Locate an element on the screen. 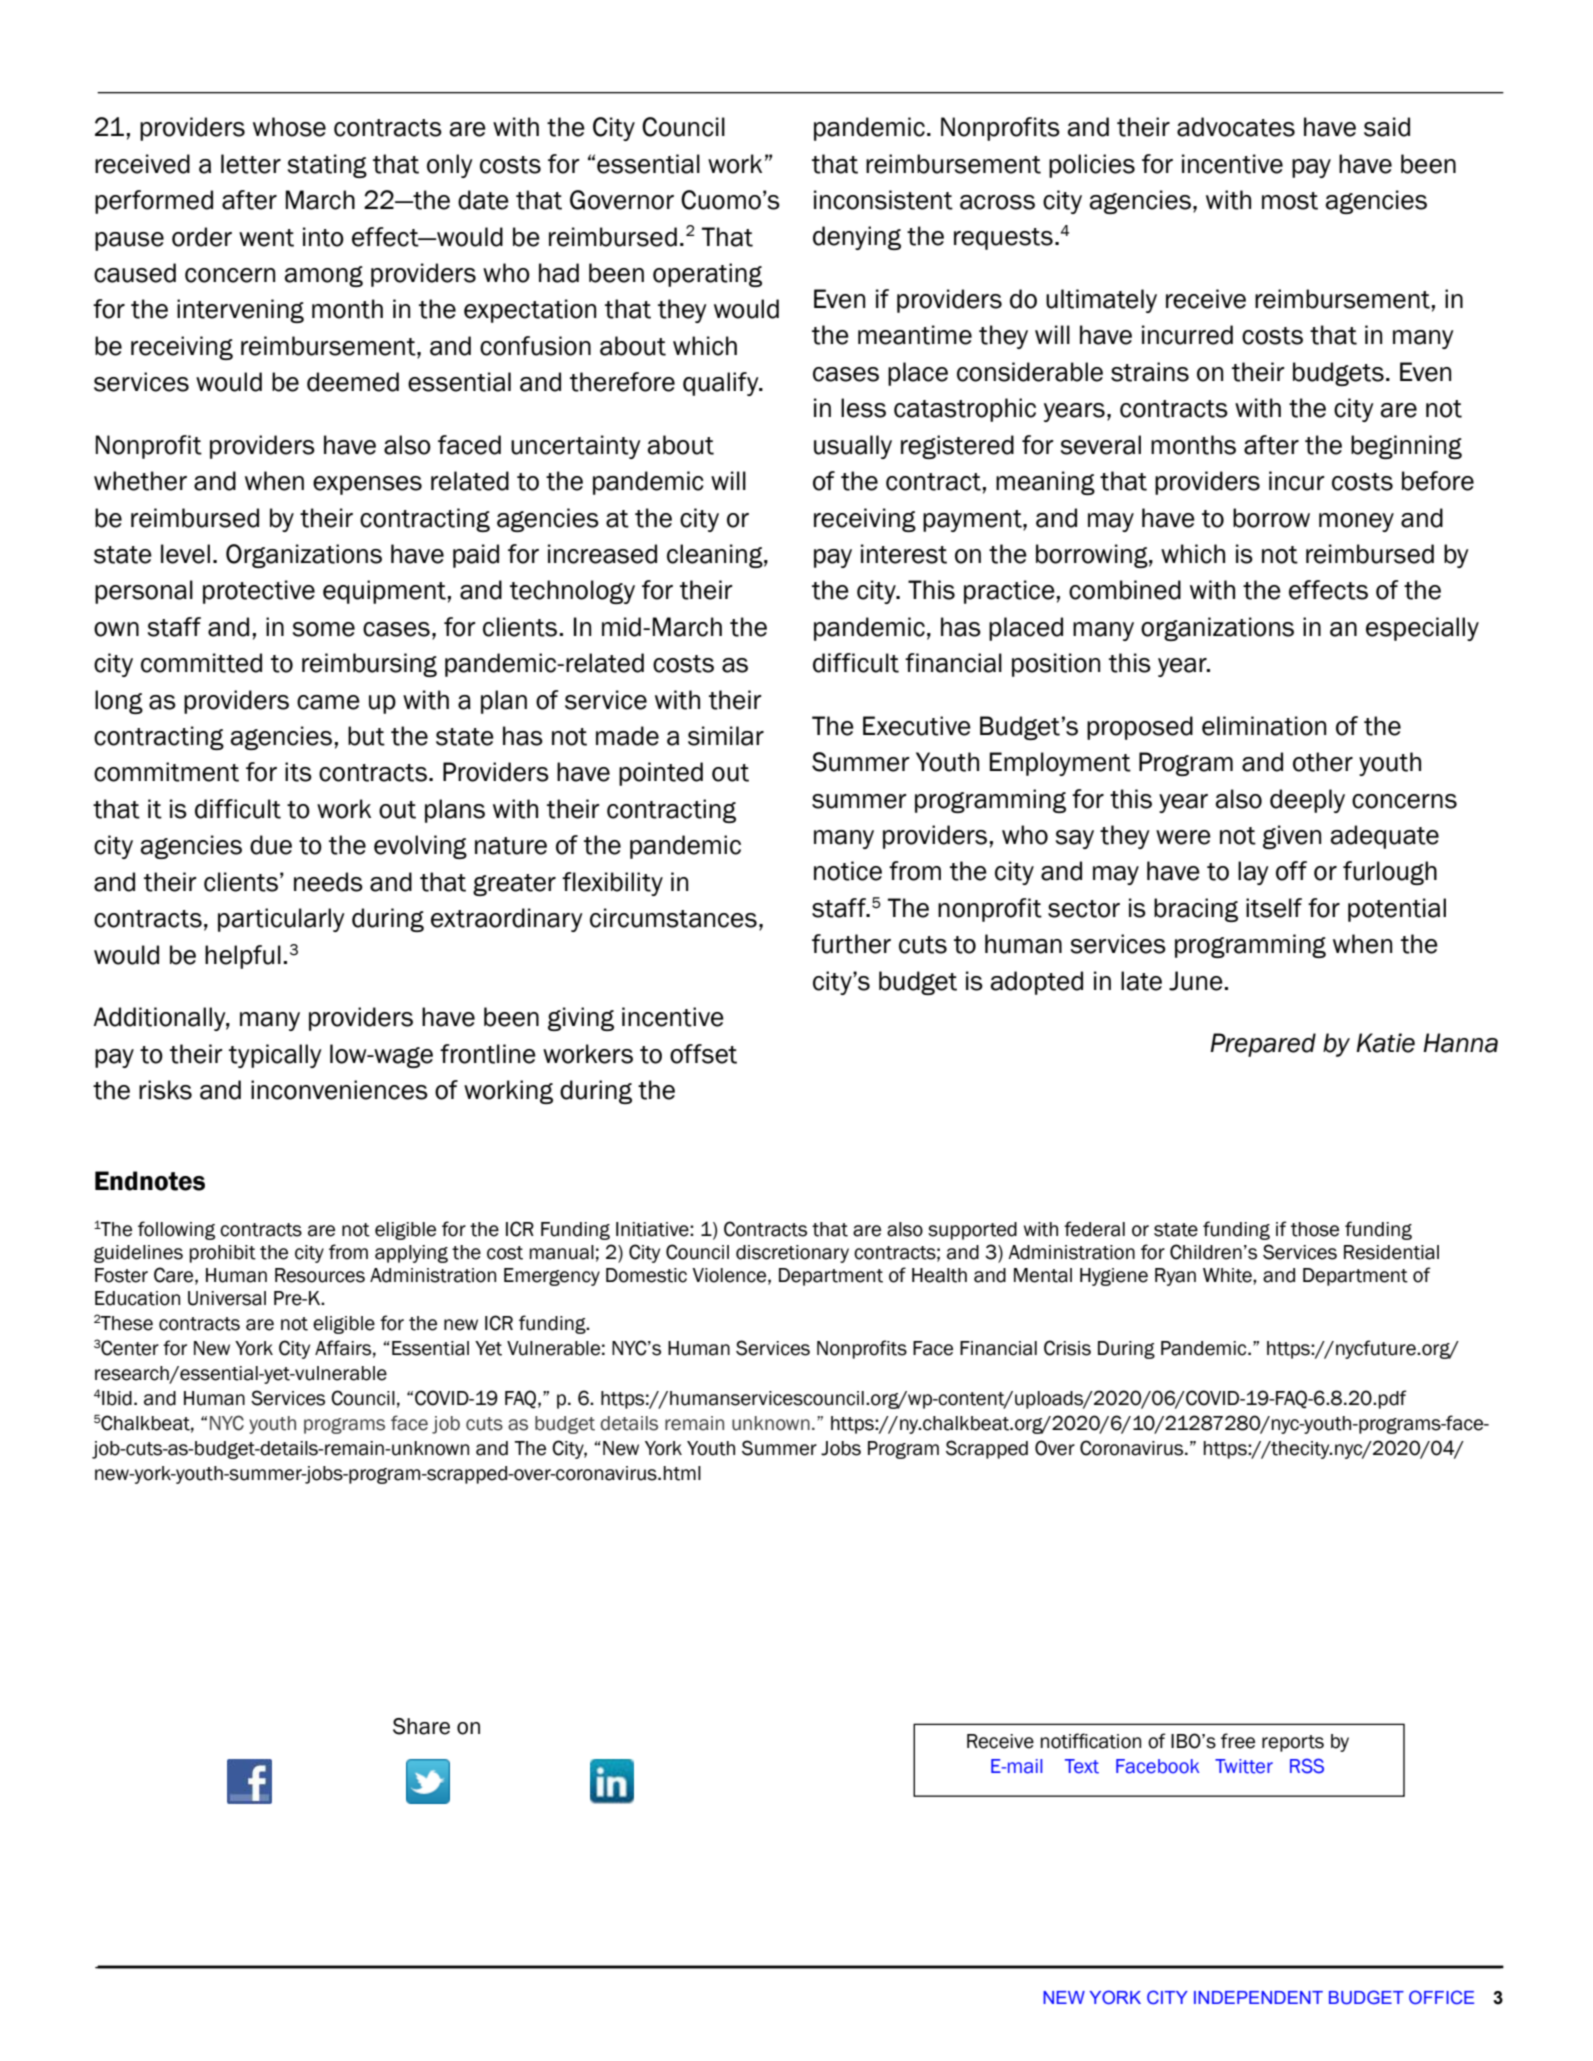  interest is located at coordinates (904, 554).
